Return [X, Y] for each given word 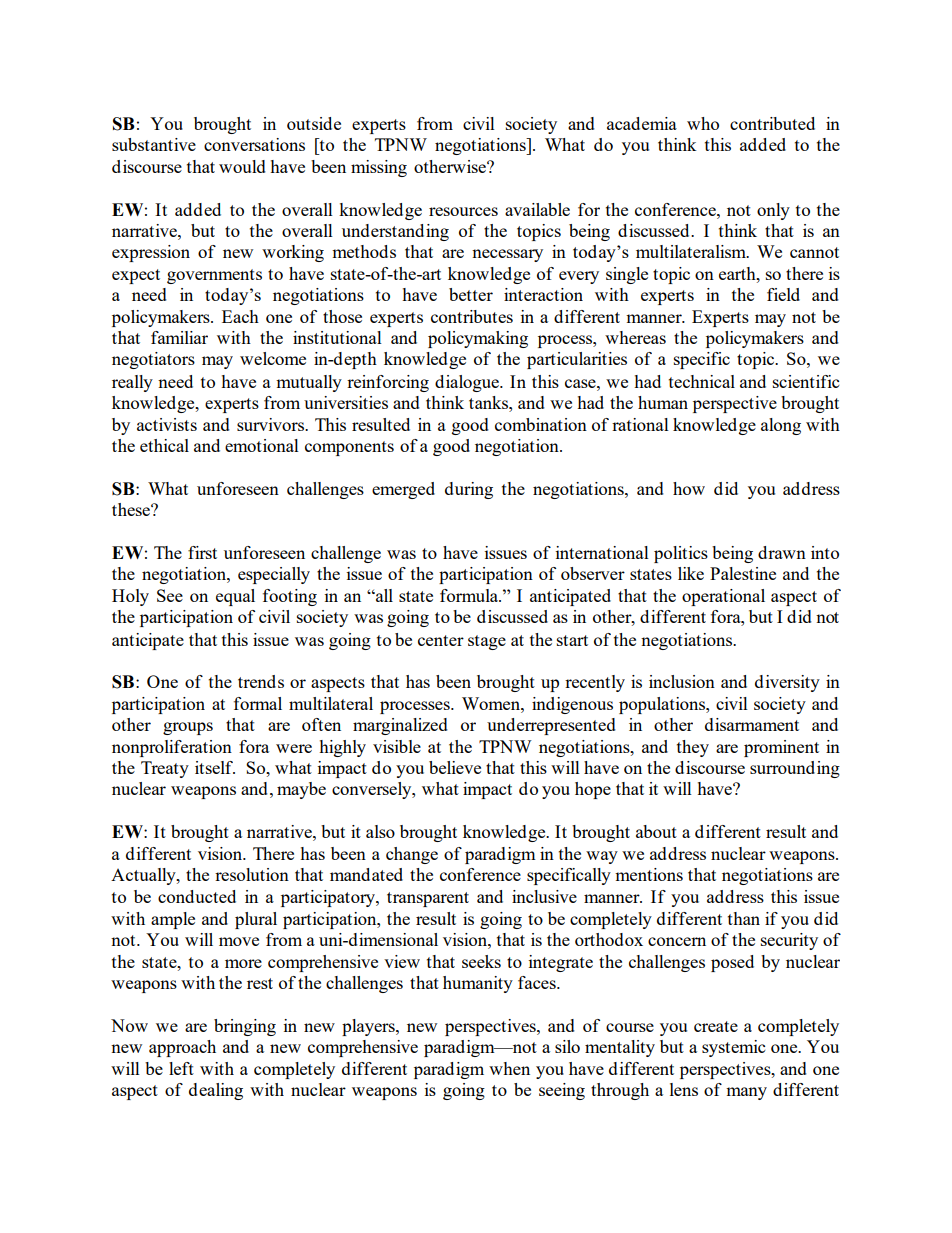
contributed [772, 123]
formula [470, 595]
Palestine [743, 573]
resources [463, 211]
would [242, 166]
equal [235, 597]
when [509, 1068]
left [181, 1068]
